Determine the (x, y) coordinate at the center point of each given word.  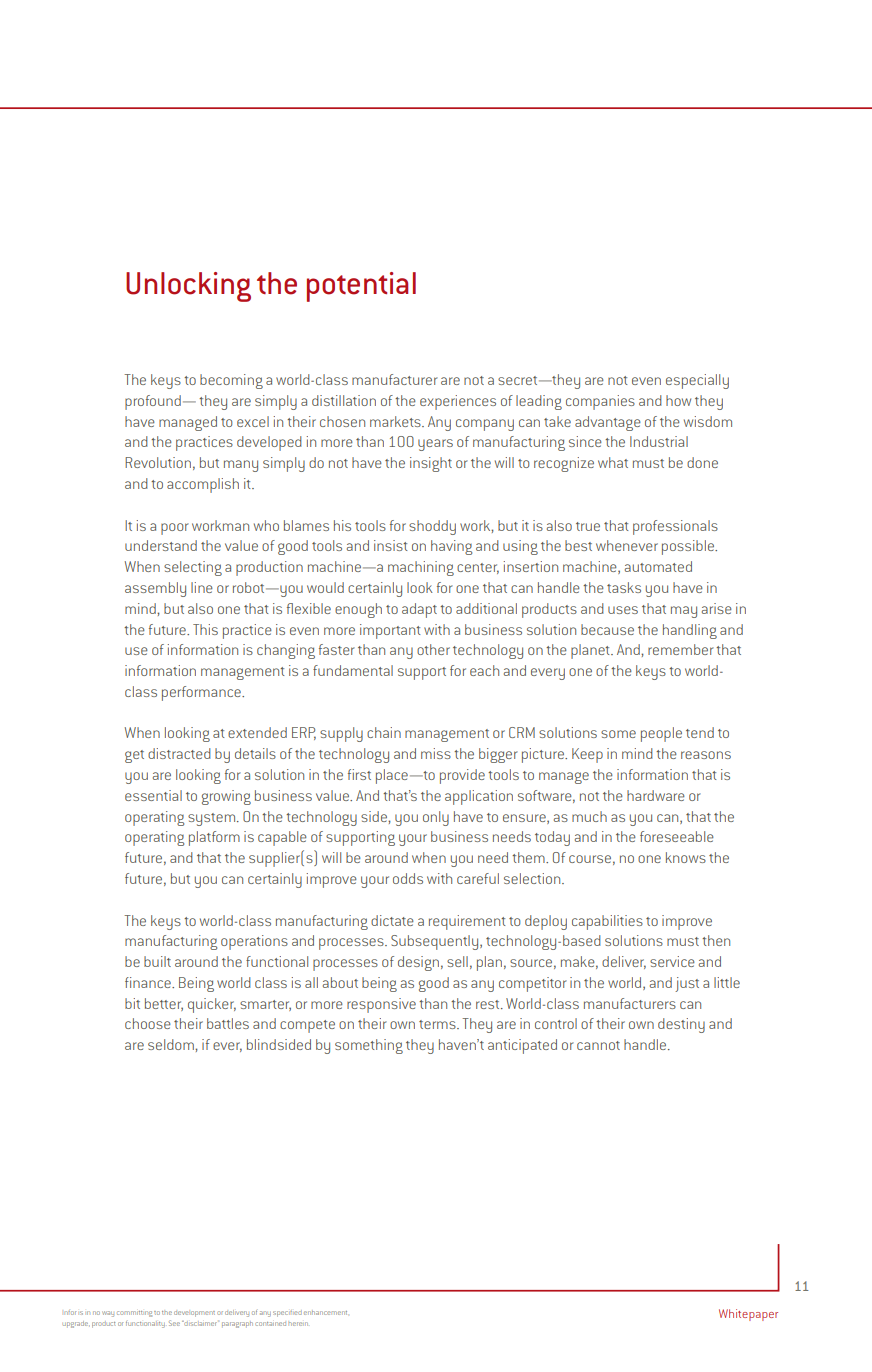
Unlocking (188, 287)
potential (361, 287)
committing (134, 1314)
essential (153, 795)
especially (697, 381)
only (436, 818)
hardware (656, 795)
